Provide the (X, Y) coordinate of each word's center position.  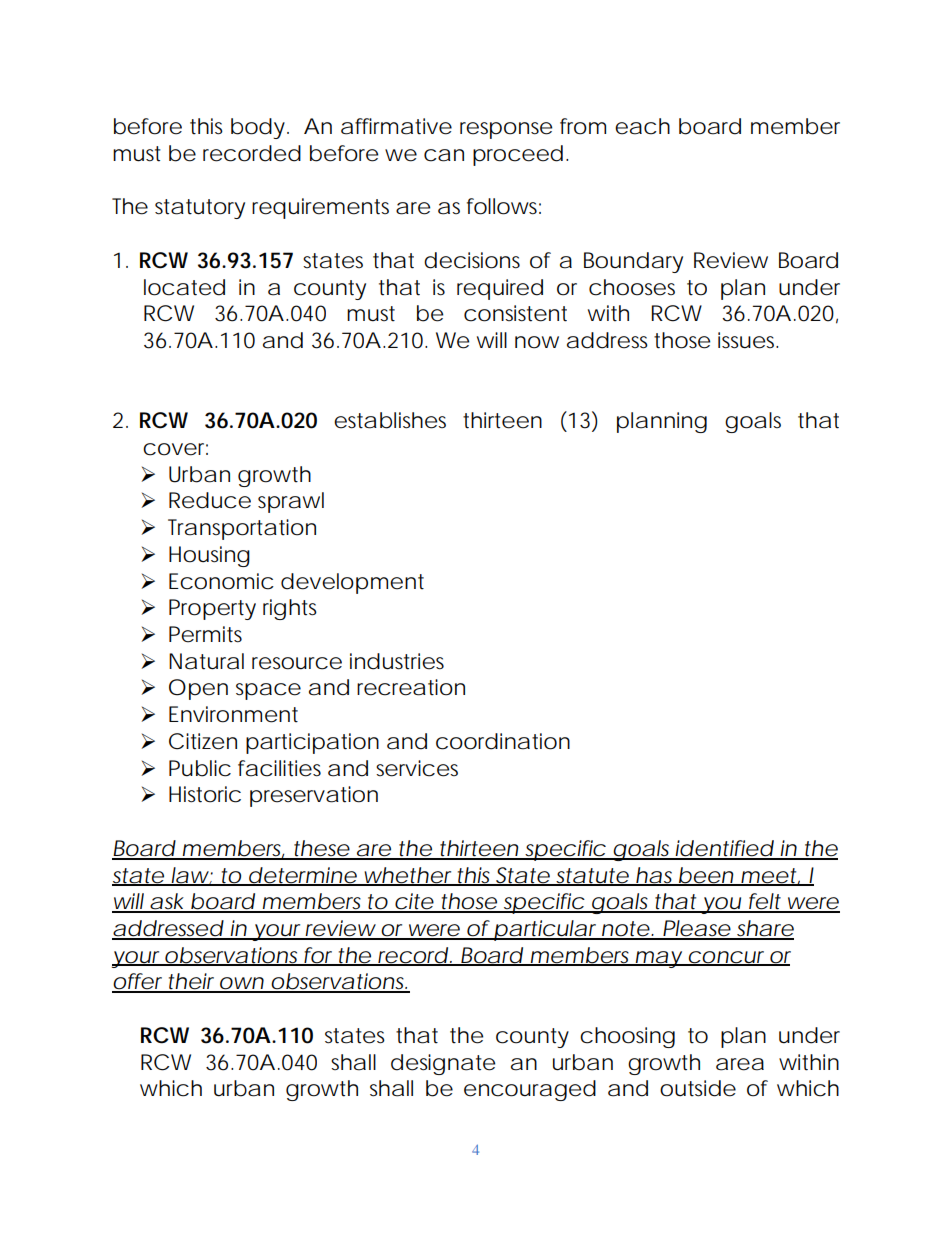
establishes (390, 420)
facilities (279, 768)
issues (748, 340)
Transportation (242, 529)
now (537, 342)
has (654, 876)
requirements (320, 208)
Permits (205, 634)
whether (407, 876)
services (417, 768)
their (190, 982)
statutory (200, 209)
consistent (515, 313)
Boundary (633, 262)
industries (397, 661)
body (258, 128)
